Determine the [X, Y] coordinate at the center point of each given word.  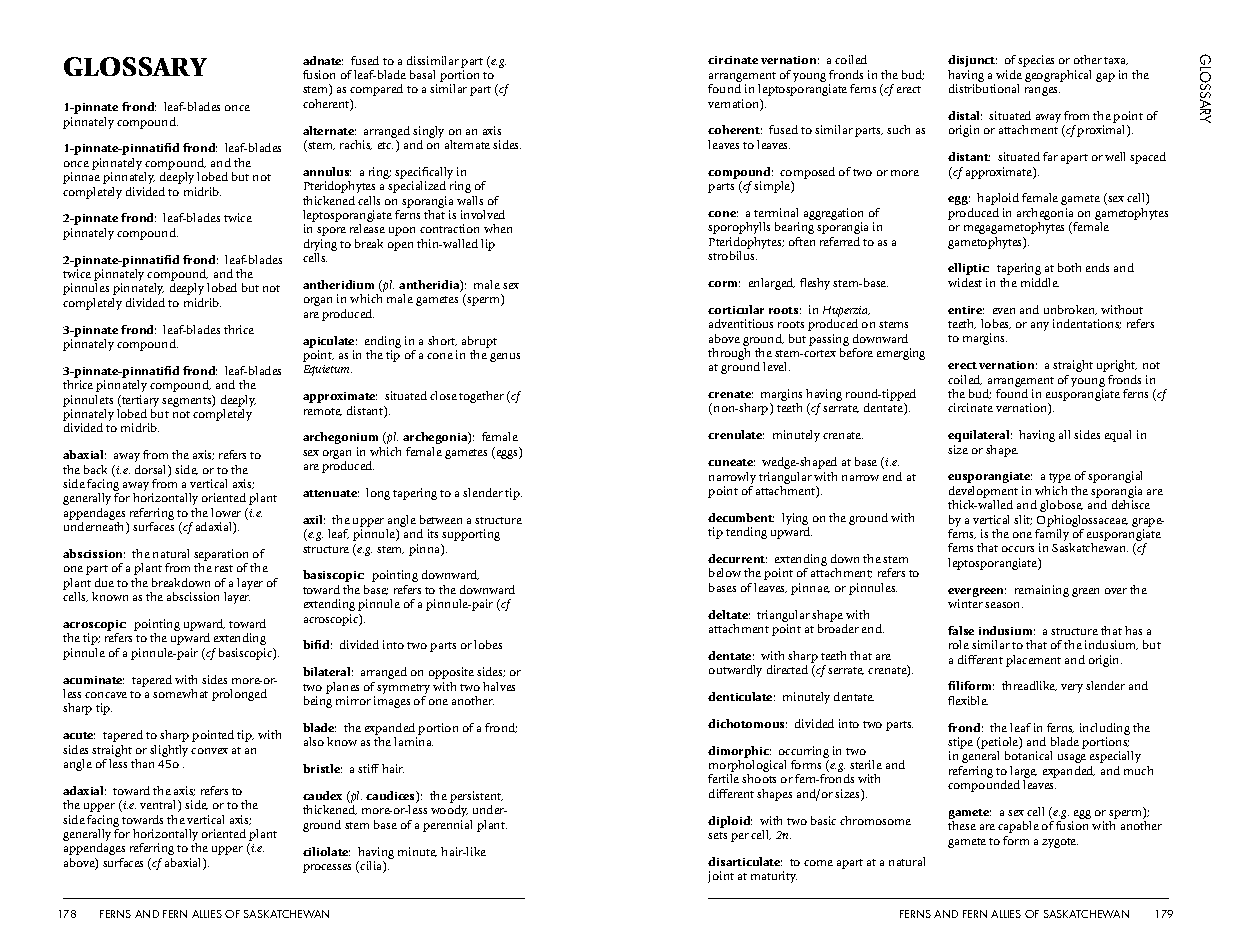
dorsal [152, 471]
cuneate [731, 462]
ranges [1042, 91]
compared [376, 90]
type [1060, 478]
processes [327, 868]
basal [422, 74]
